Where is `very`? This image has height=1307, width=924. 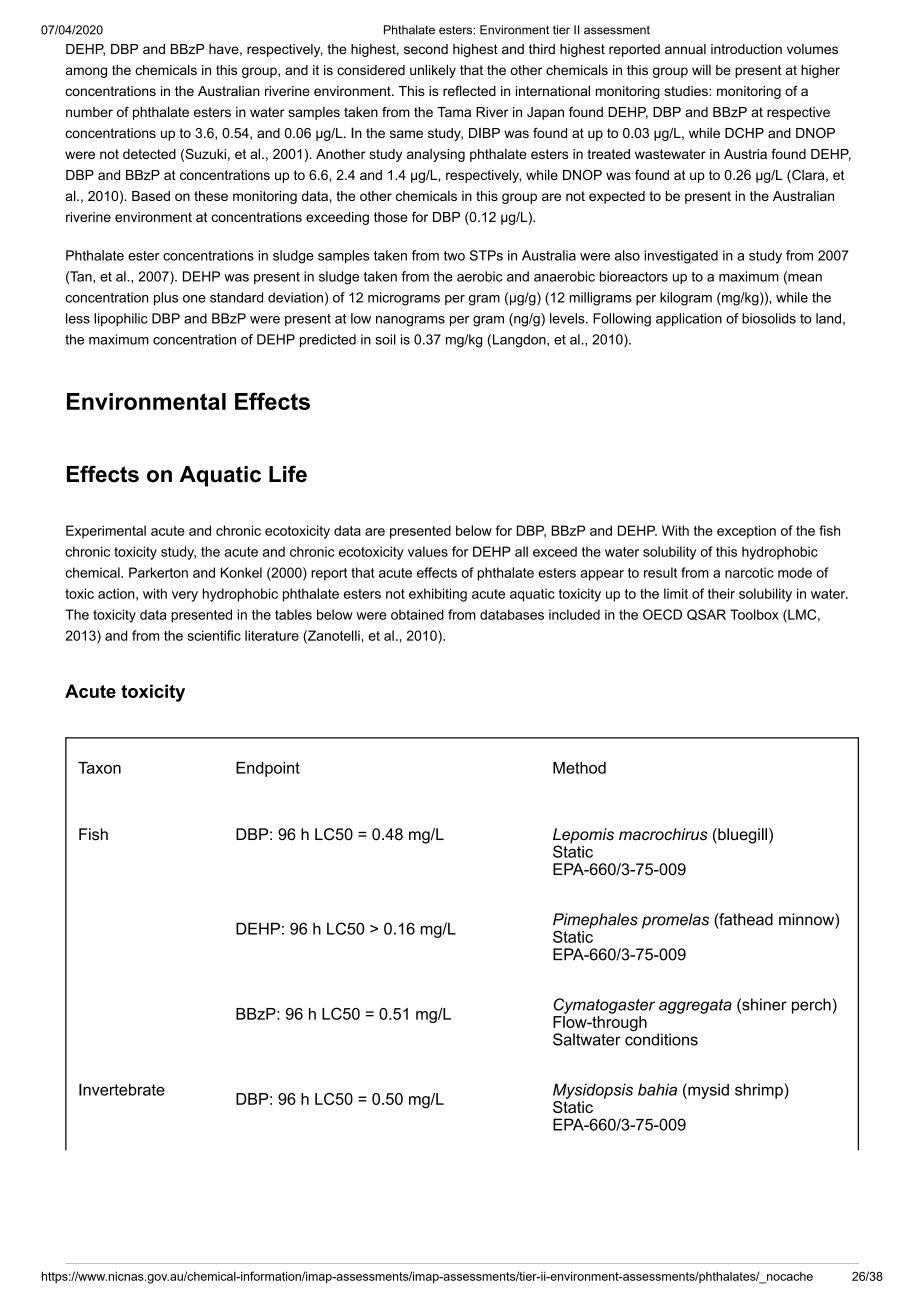
very is located at coordinates (185, 596).
